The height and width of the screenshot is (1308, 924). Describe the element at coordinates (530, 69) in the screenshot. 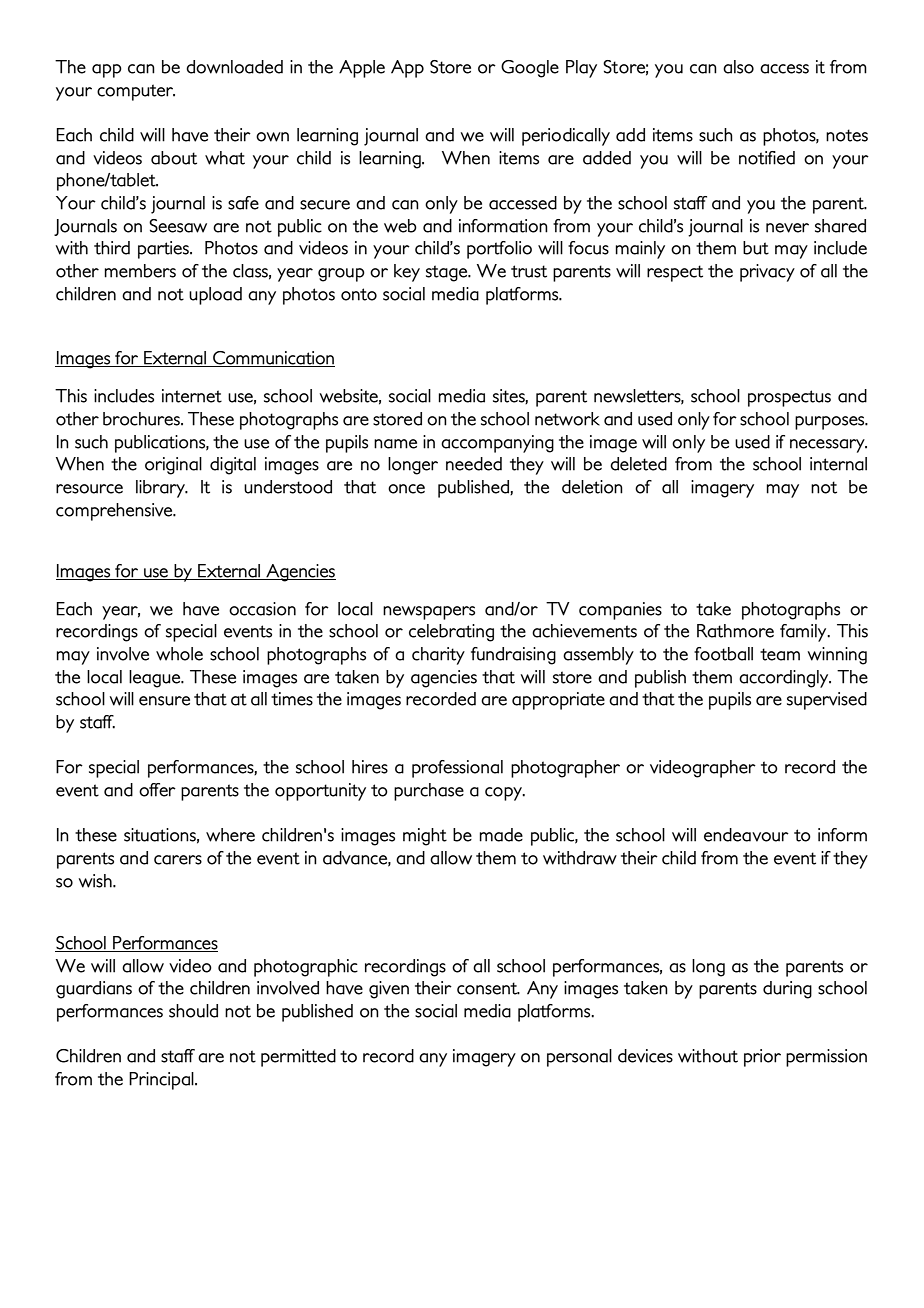

I see `Google` at that location.
